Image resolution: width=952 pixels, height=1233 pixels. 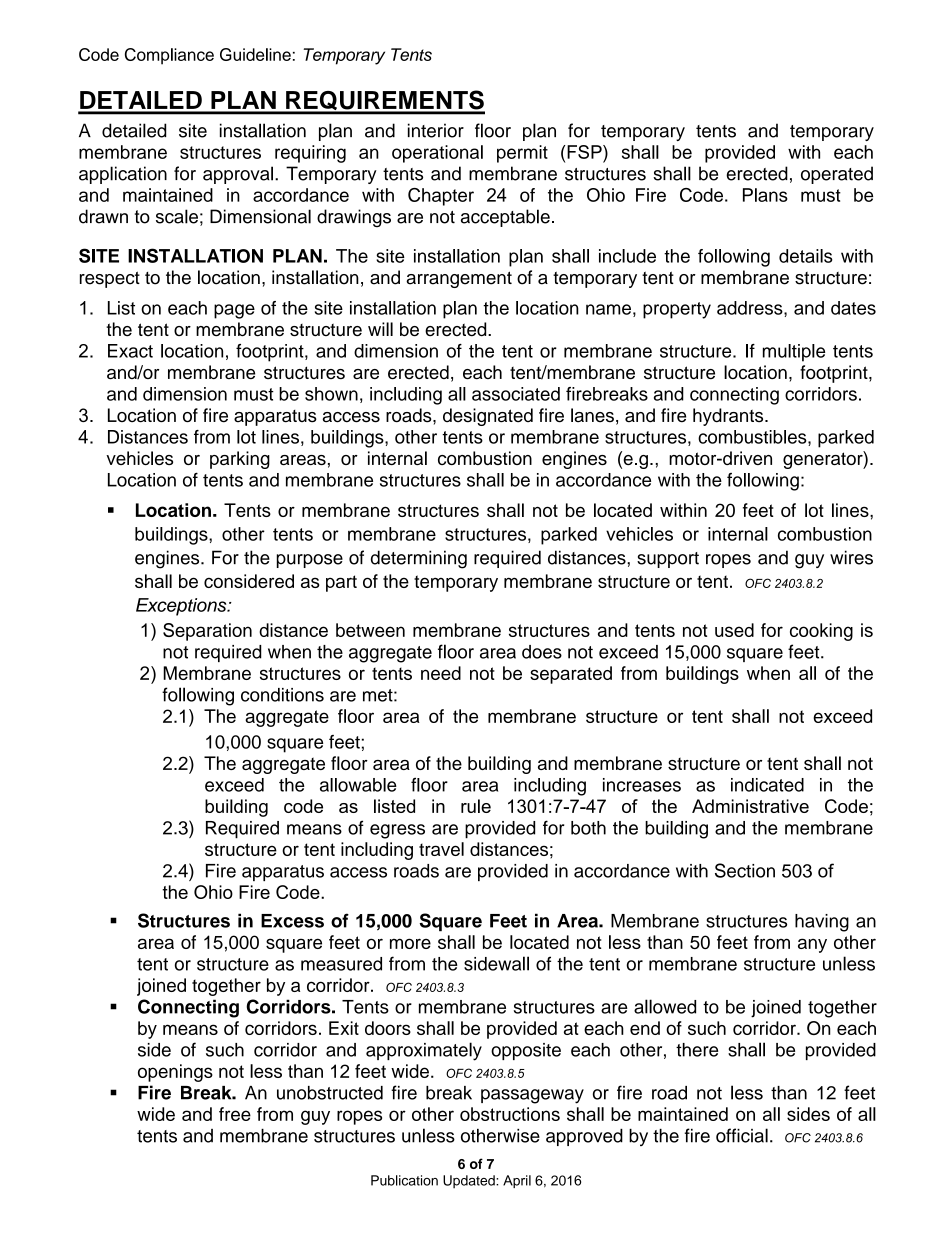 I want to click on rule, so click(x=476, y=806).
